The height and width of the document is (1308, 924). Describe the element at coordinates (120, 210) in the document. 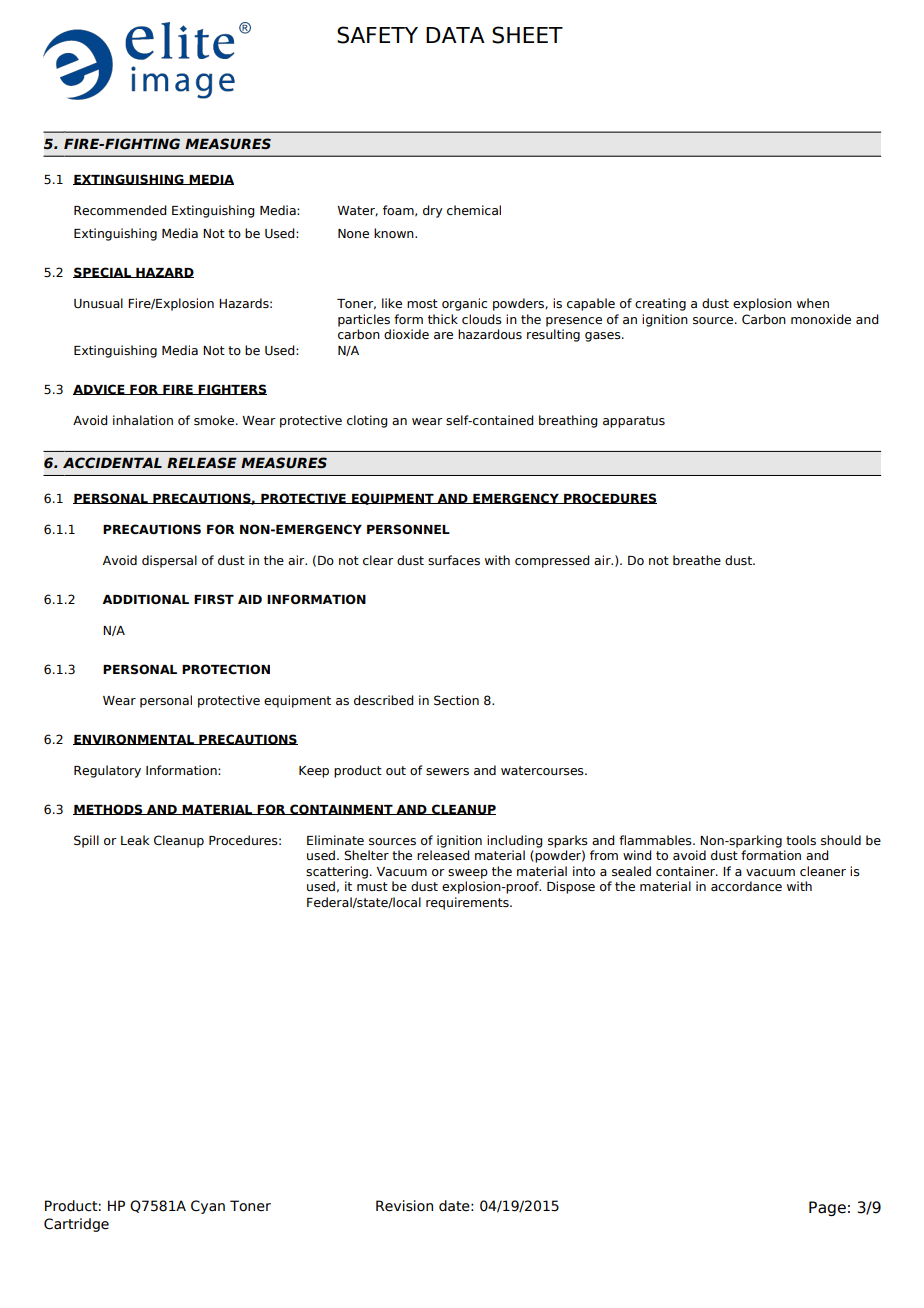

I see `Recommended` at that location.
